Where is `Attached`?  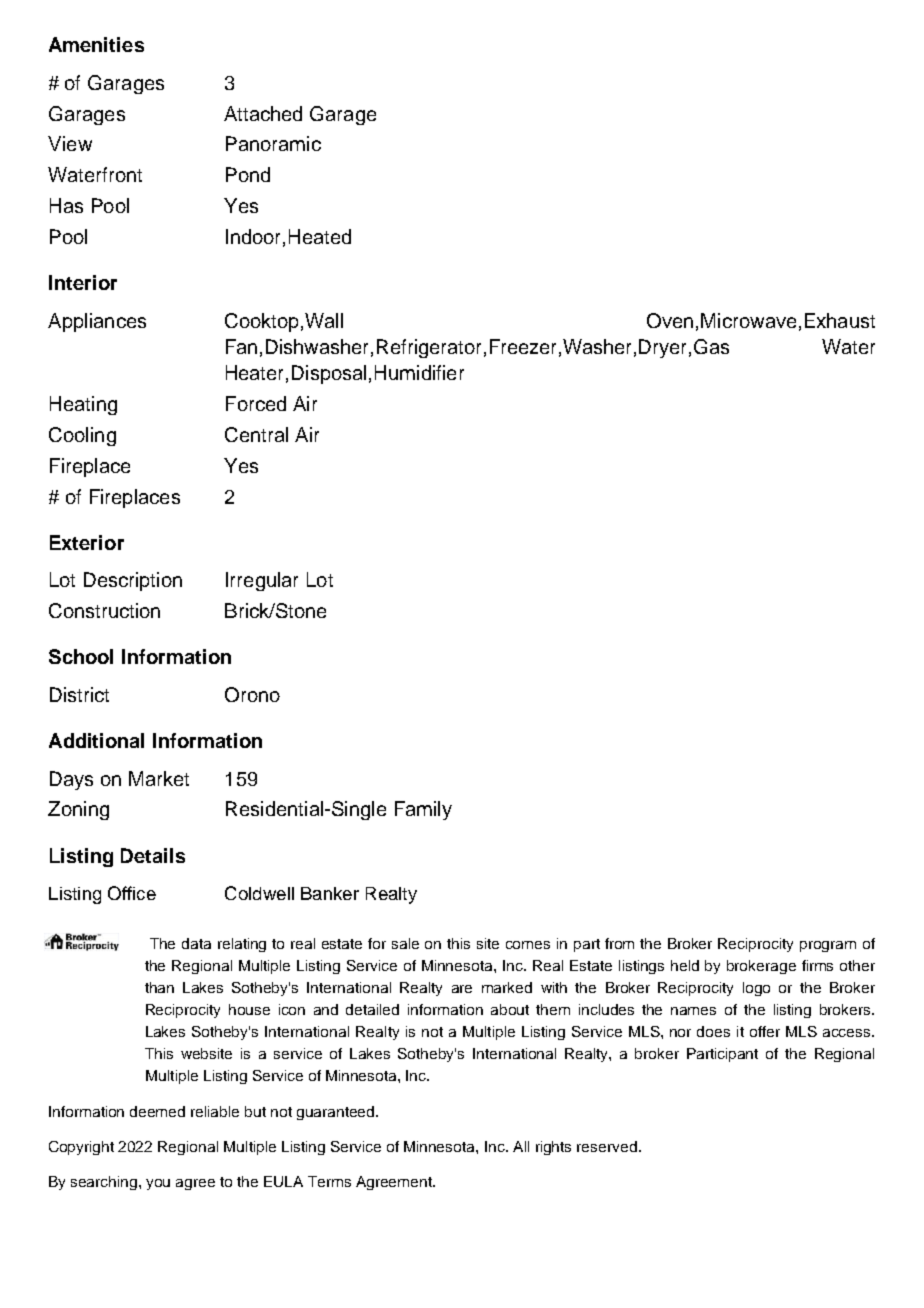 Attached is located at coordinates (263, 113).
